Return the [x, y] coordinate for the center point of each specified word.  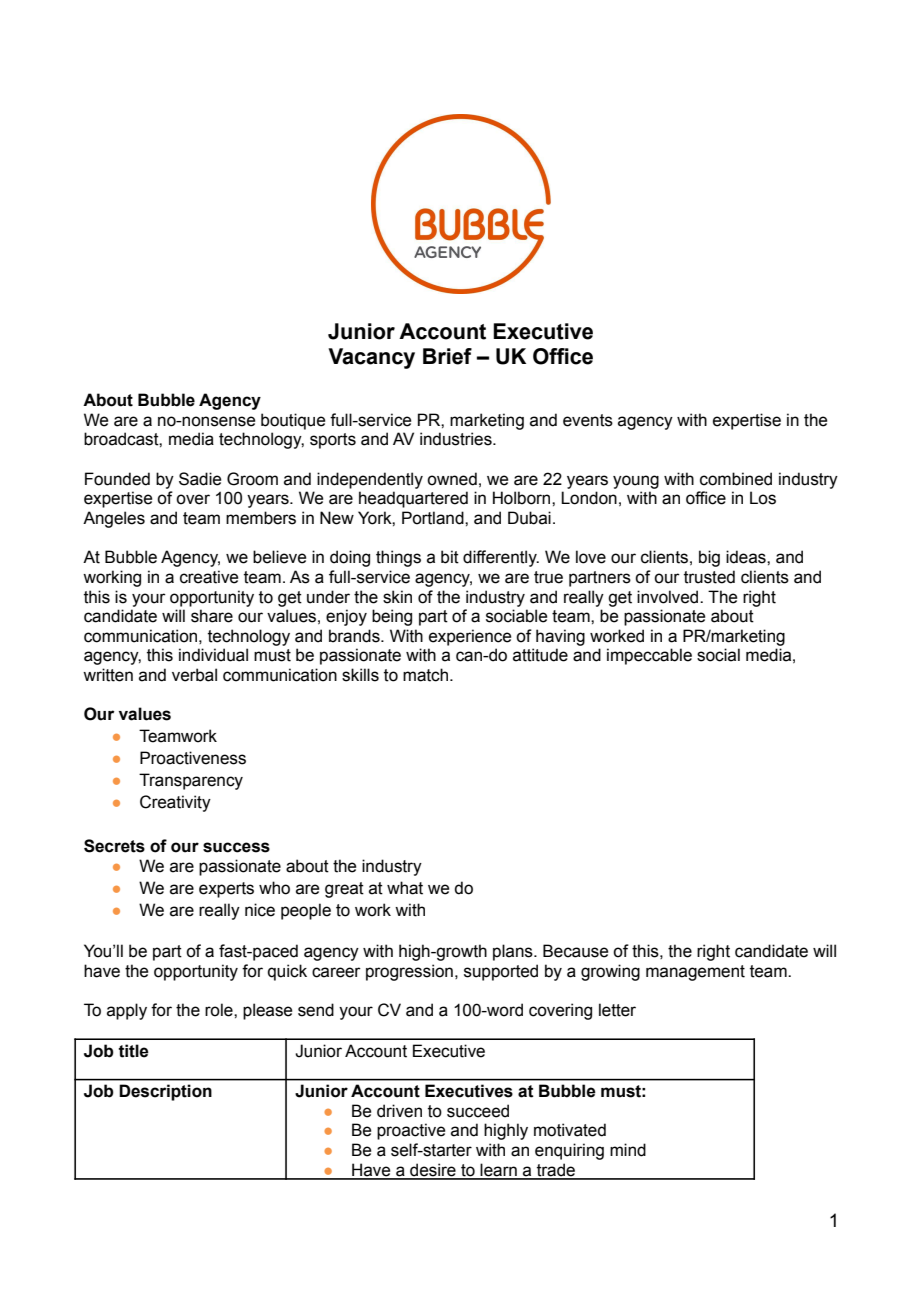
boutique [293, 421]
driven [399, 1111]
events [588, 420]
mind [628, 1150]
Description [165, 1092]
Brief [447, 356]
